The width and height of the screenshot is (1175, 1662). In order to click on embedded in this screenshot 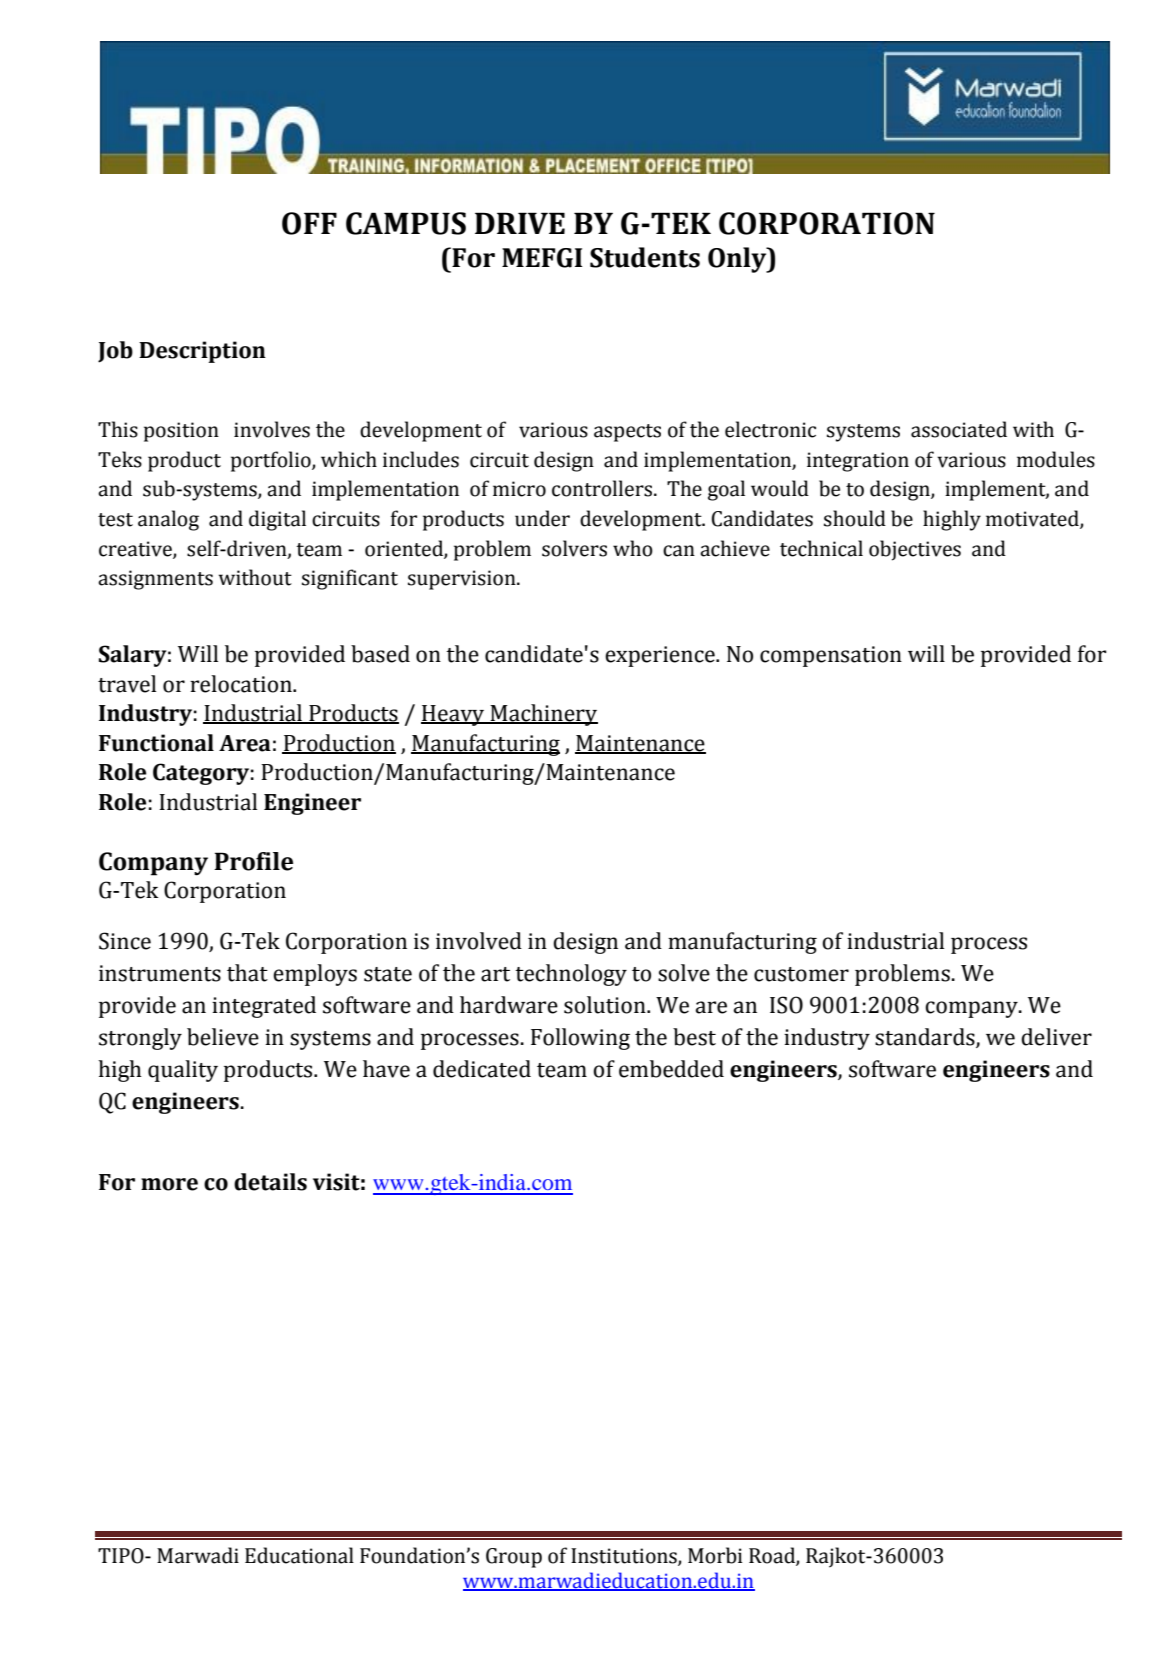, I will do `click(671, 1069)`.
